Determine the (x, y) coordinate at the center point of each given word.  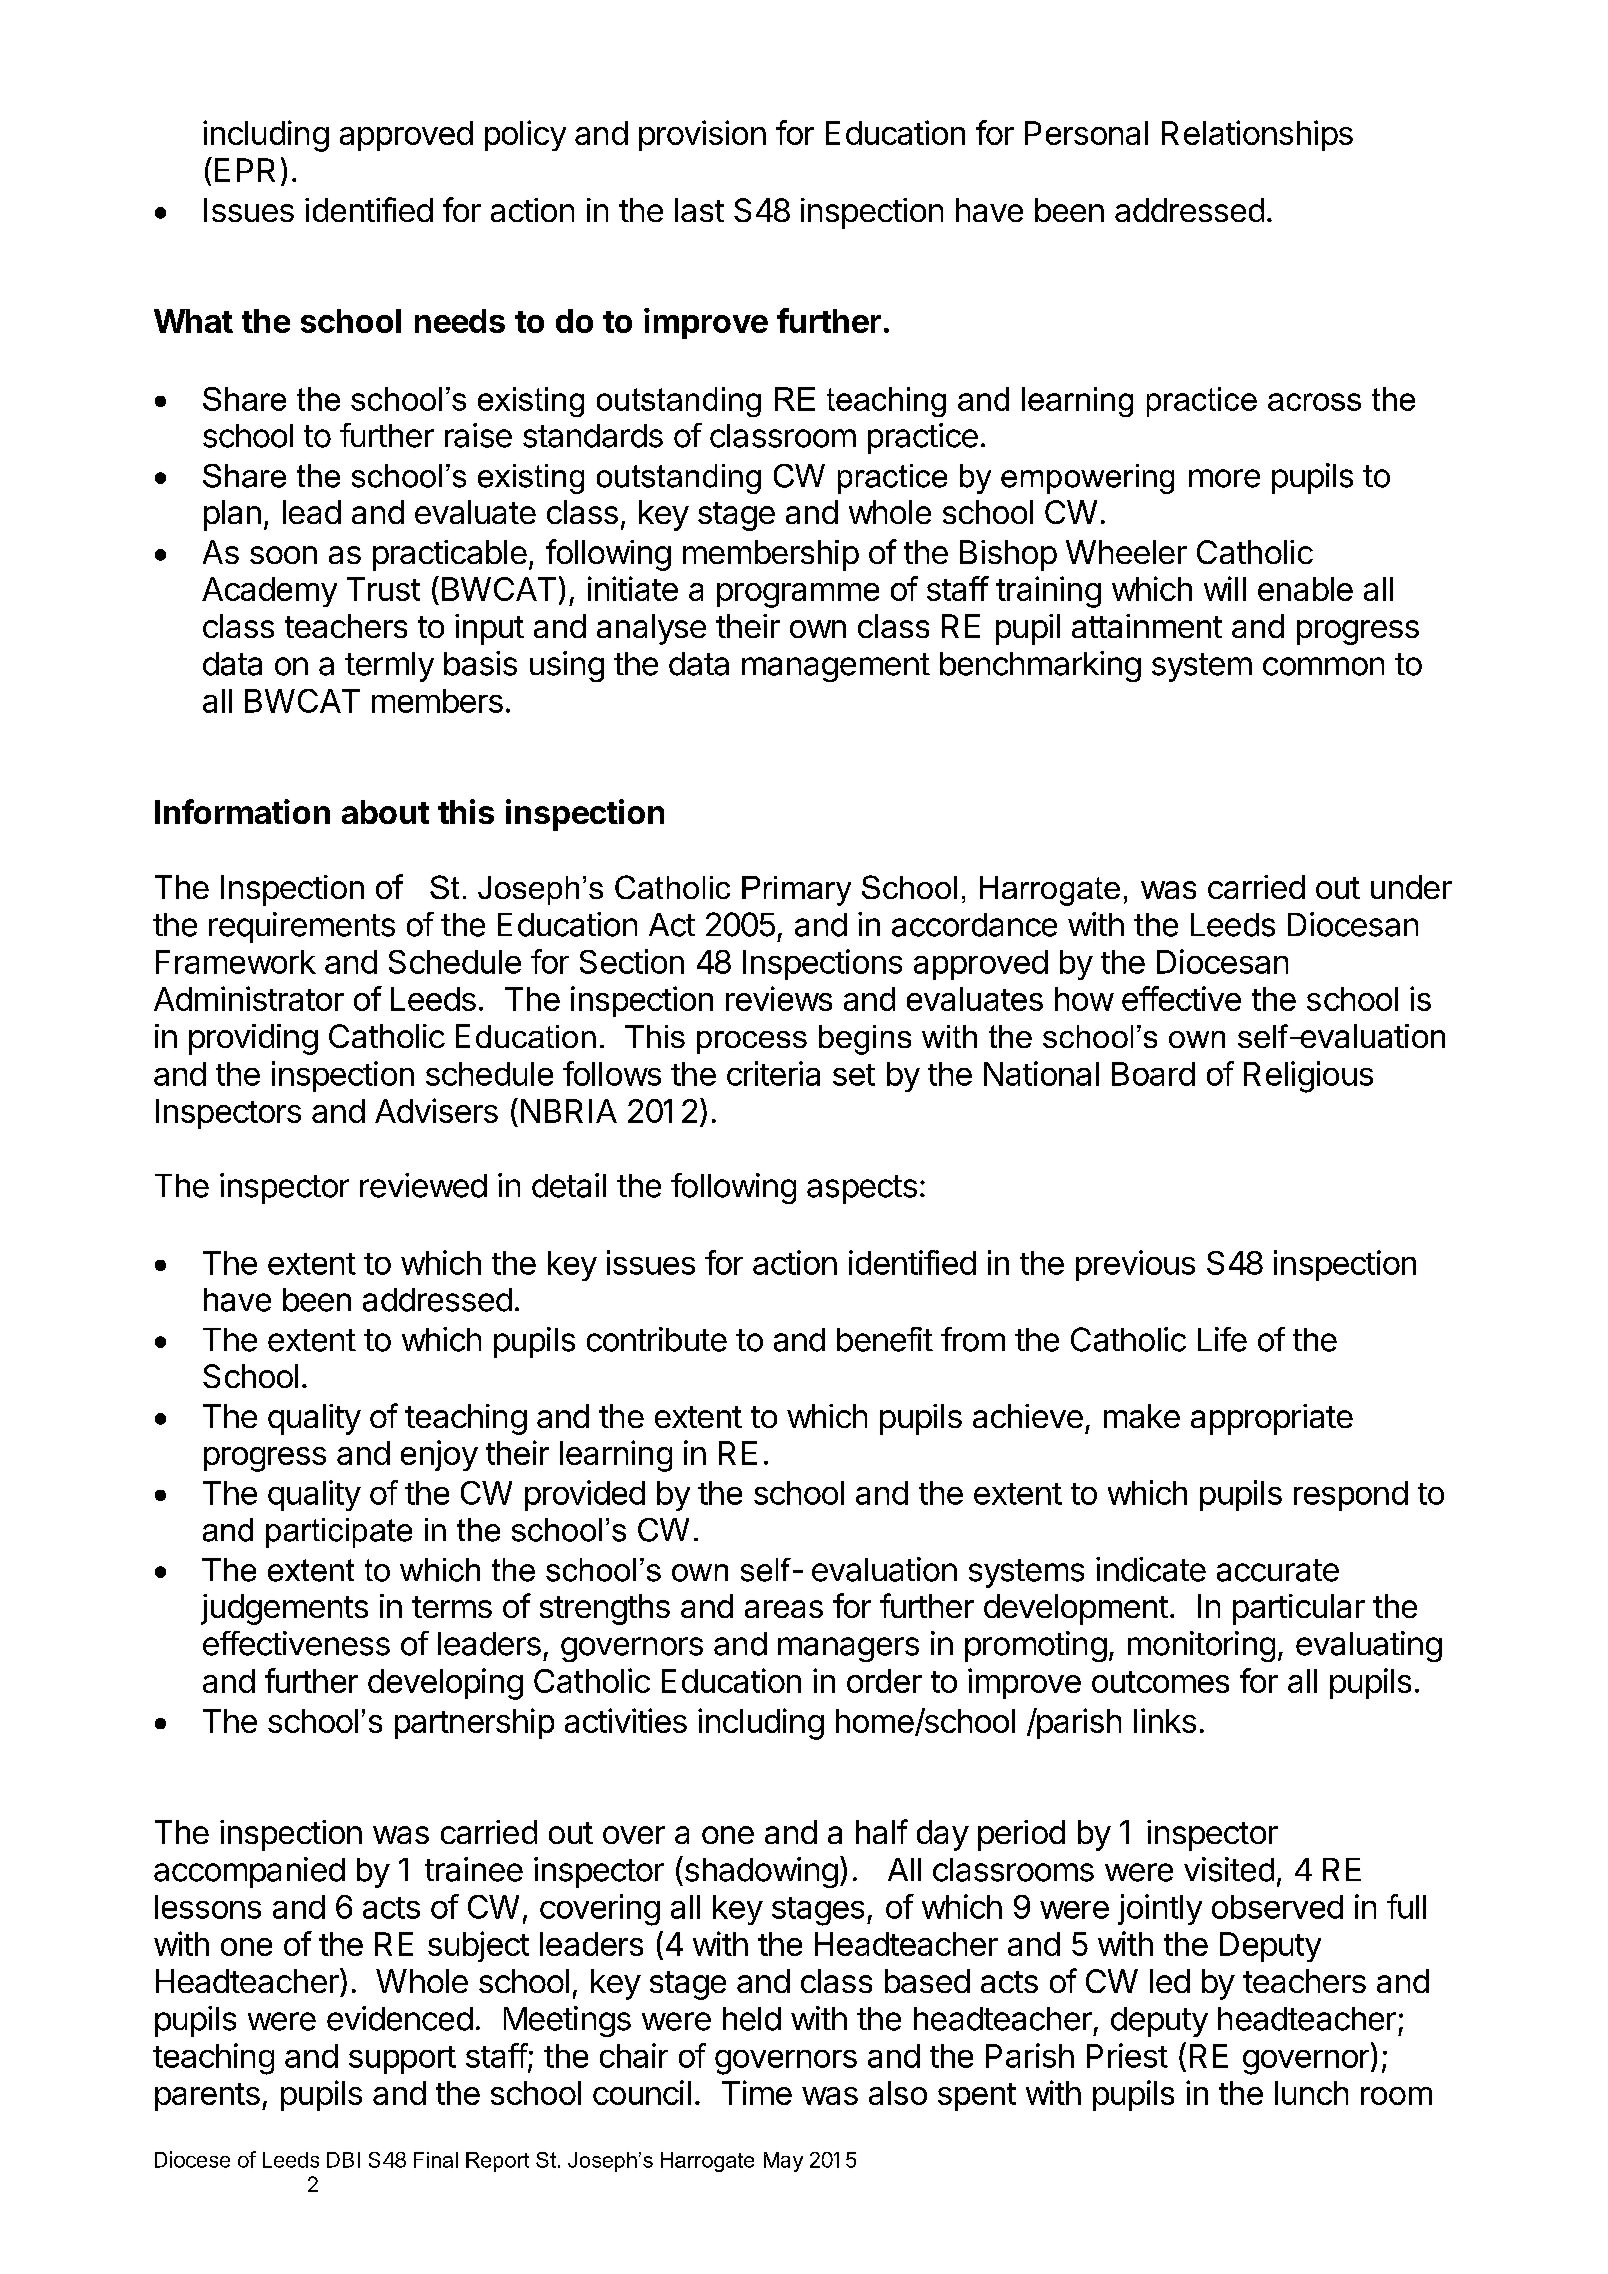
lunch (1311, 2093)
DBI (343, 2160)
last (699, 210)
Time (757, 2092)
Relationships (1257, 135)
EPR (245, 170)
